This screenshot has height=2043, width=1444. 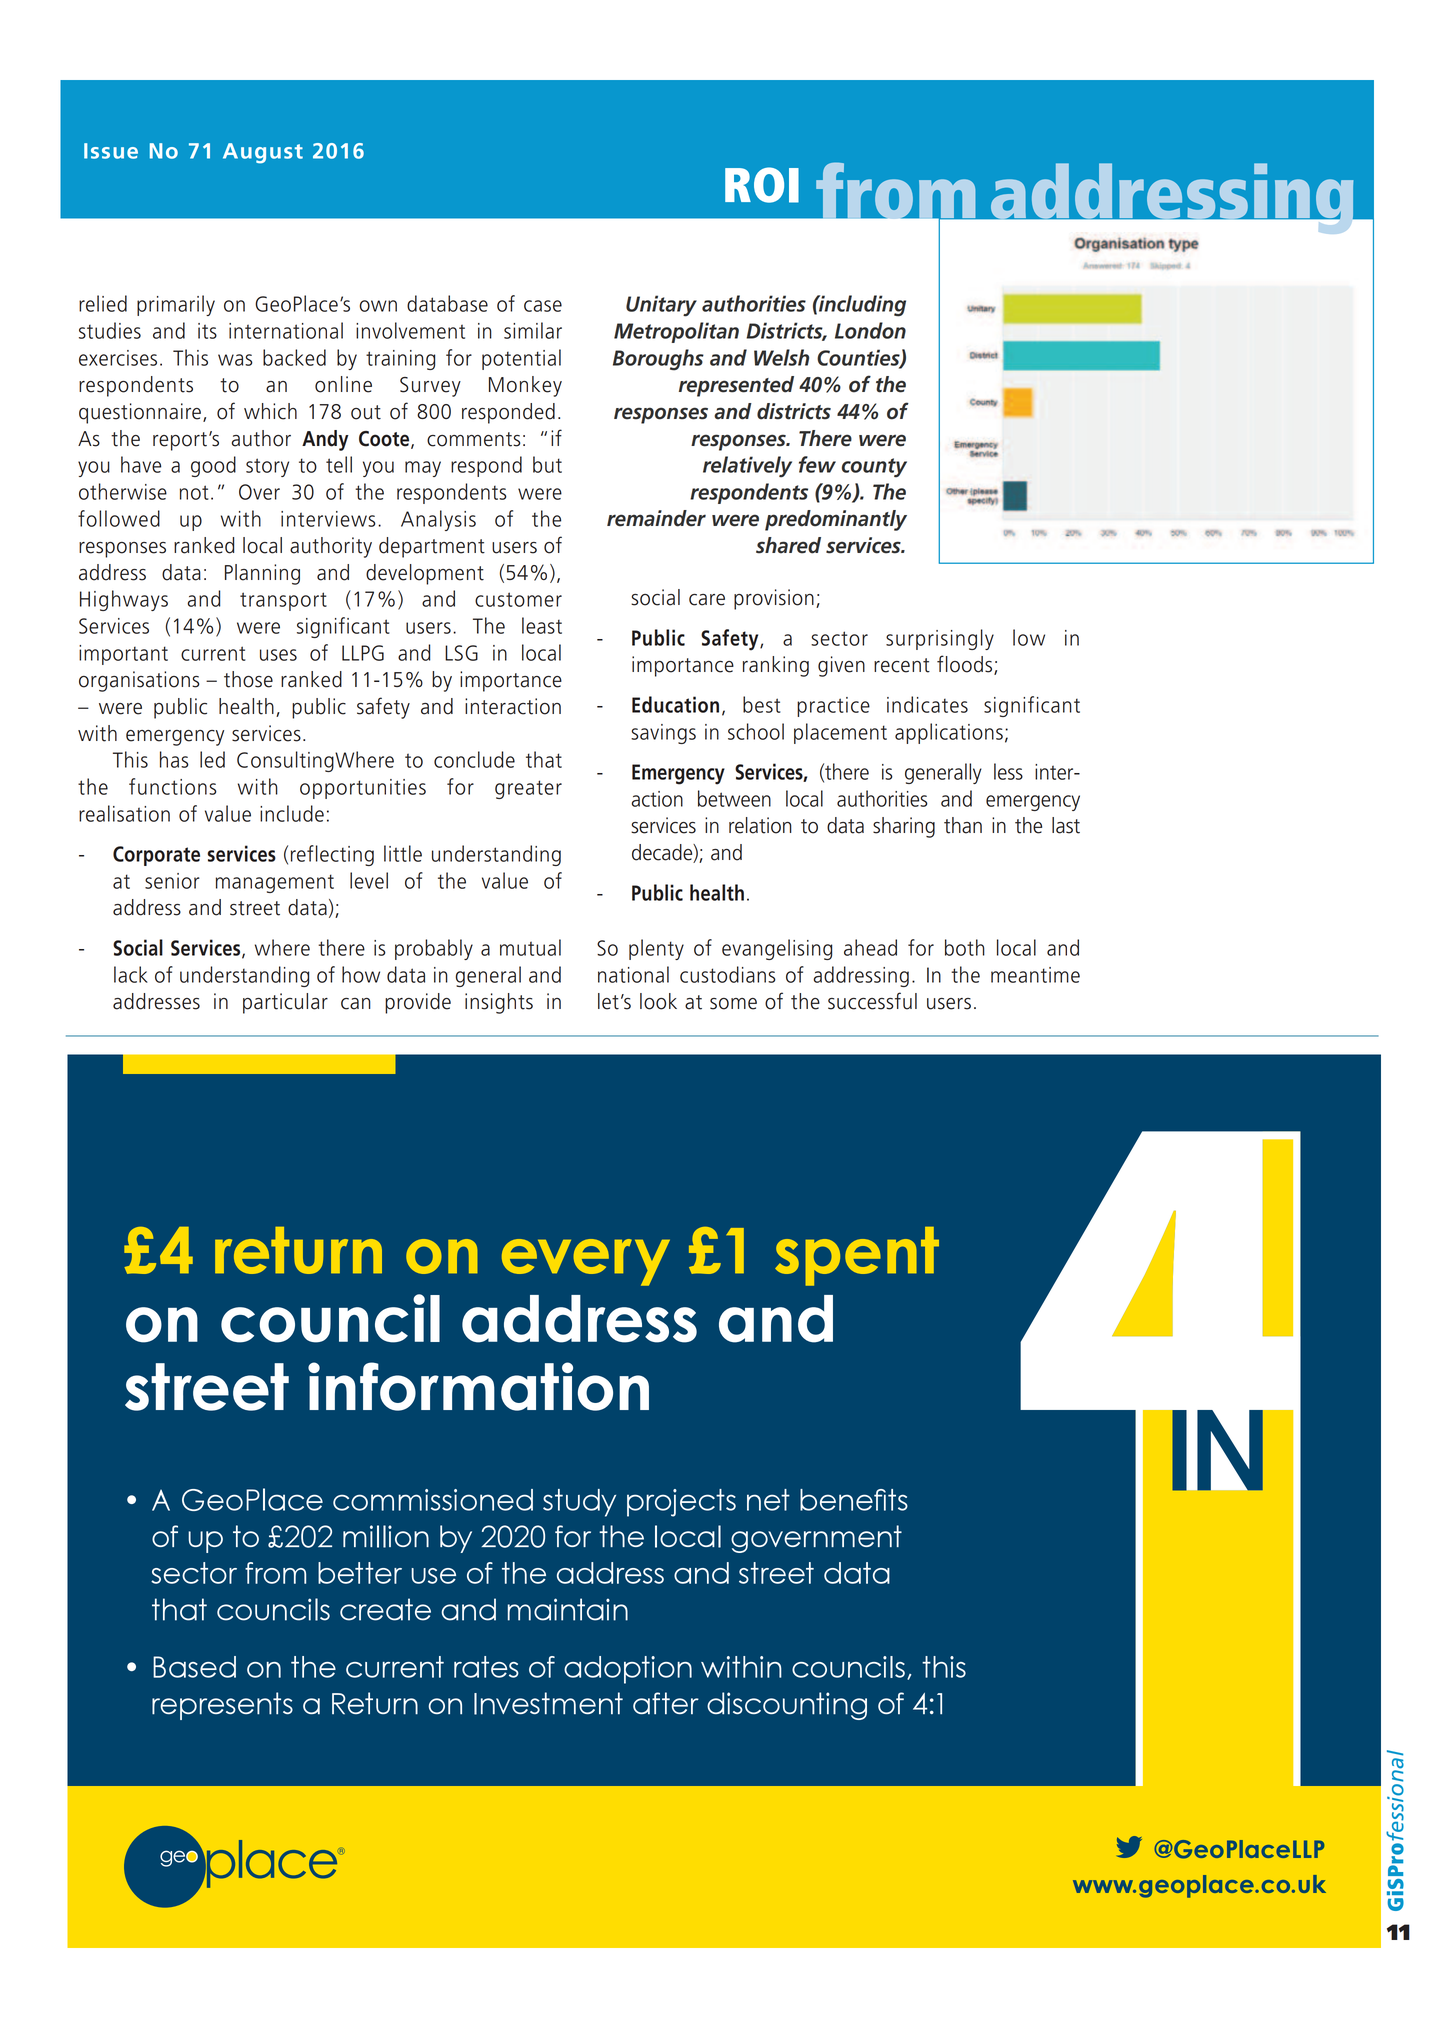 What do you see at coordinates (478, 1386) in the screenshot?
I see `information` at bounding box center [478, 1386].
